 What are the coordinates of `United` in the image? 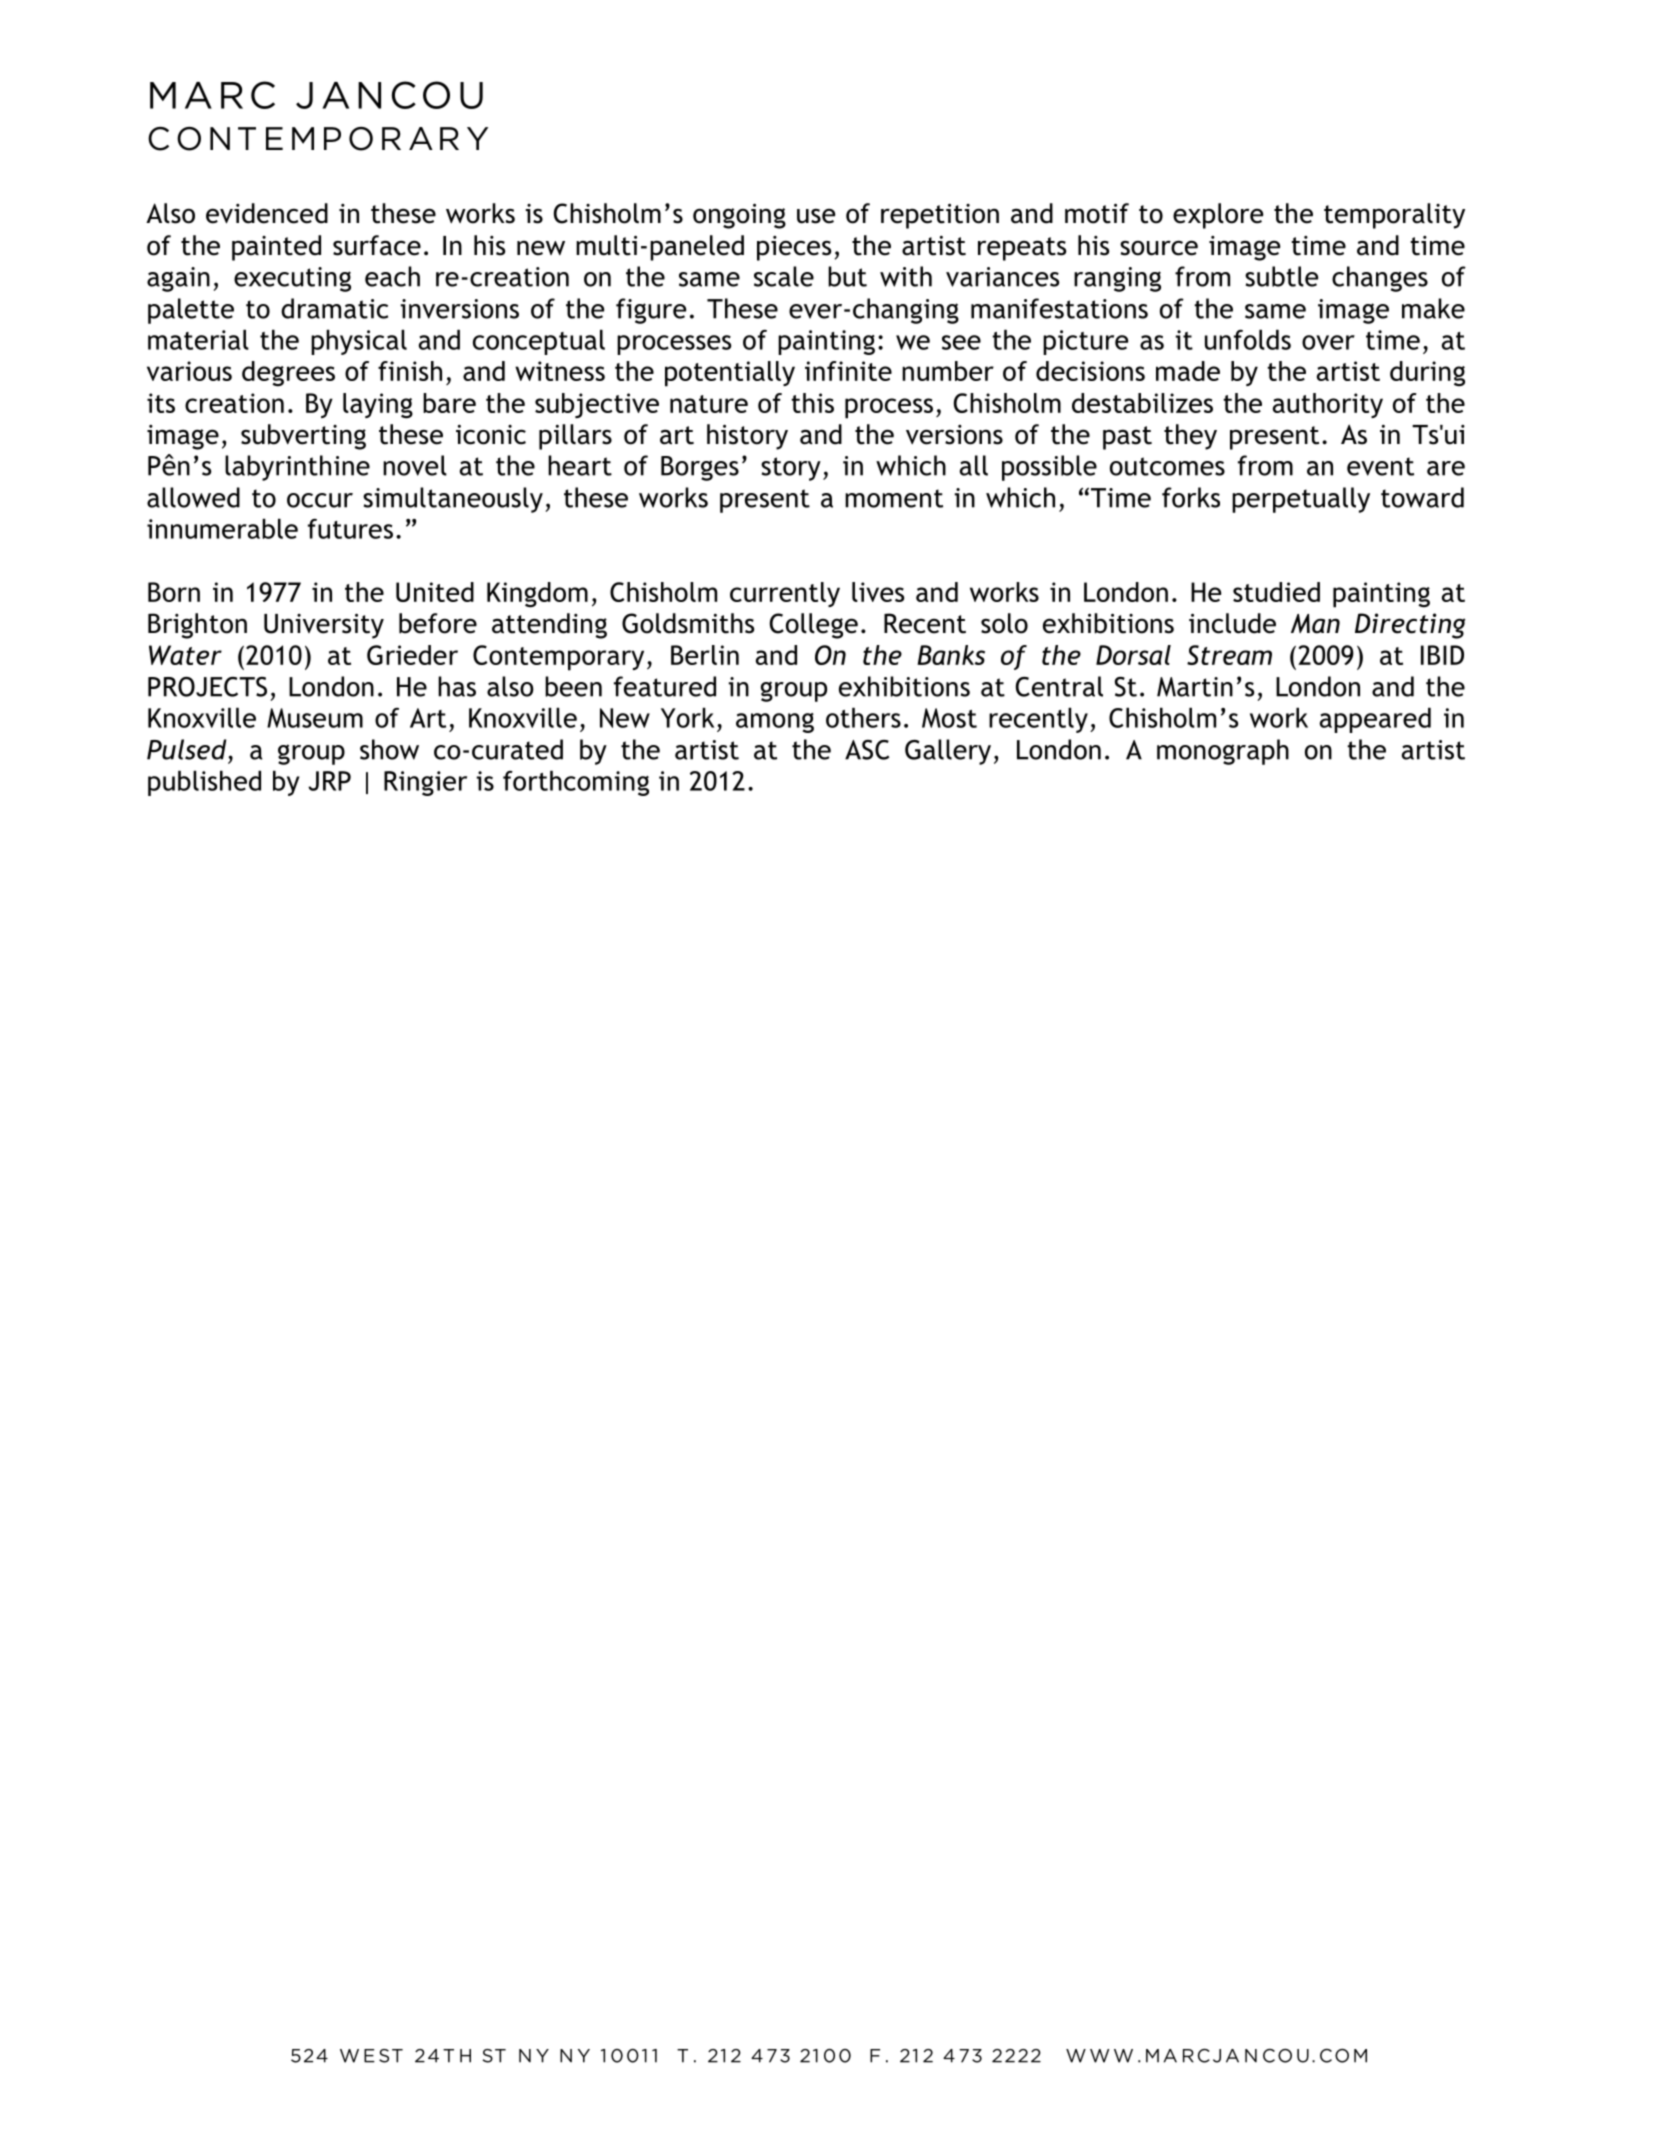 It's located at (435, 592).
